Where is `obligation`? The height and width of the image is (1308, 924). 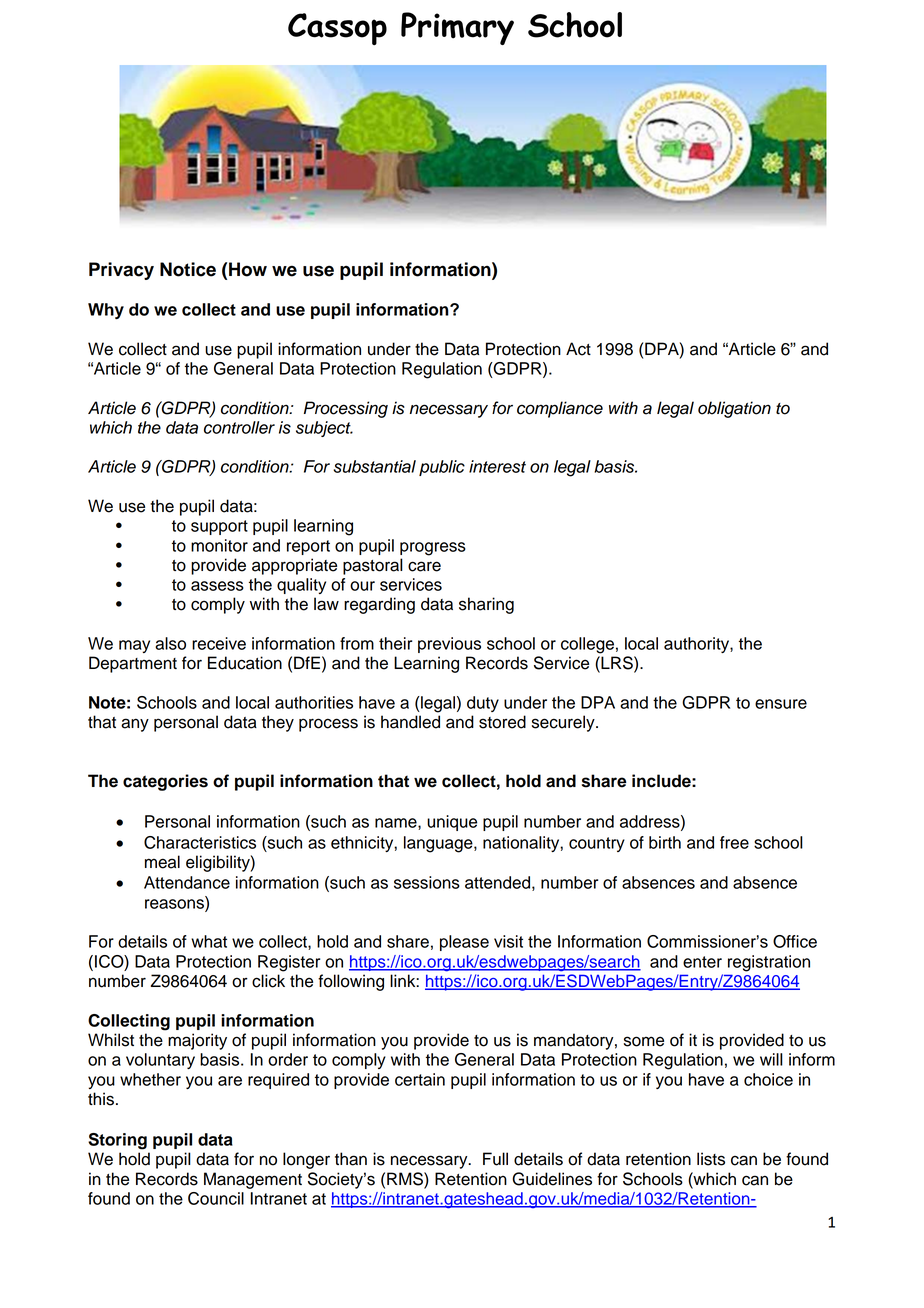 obligation is located at coordinates (734, 409).
